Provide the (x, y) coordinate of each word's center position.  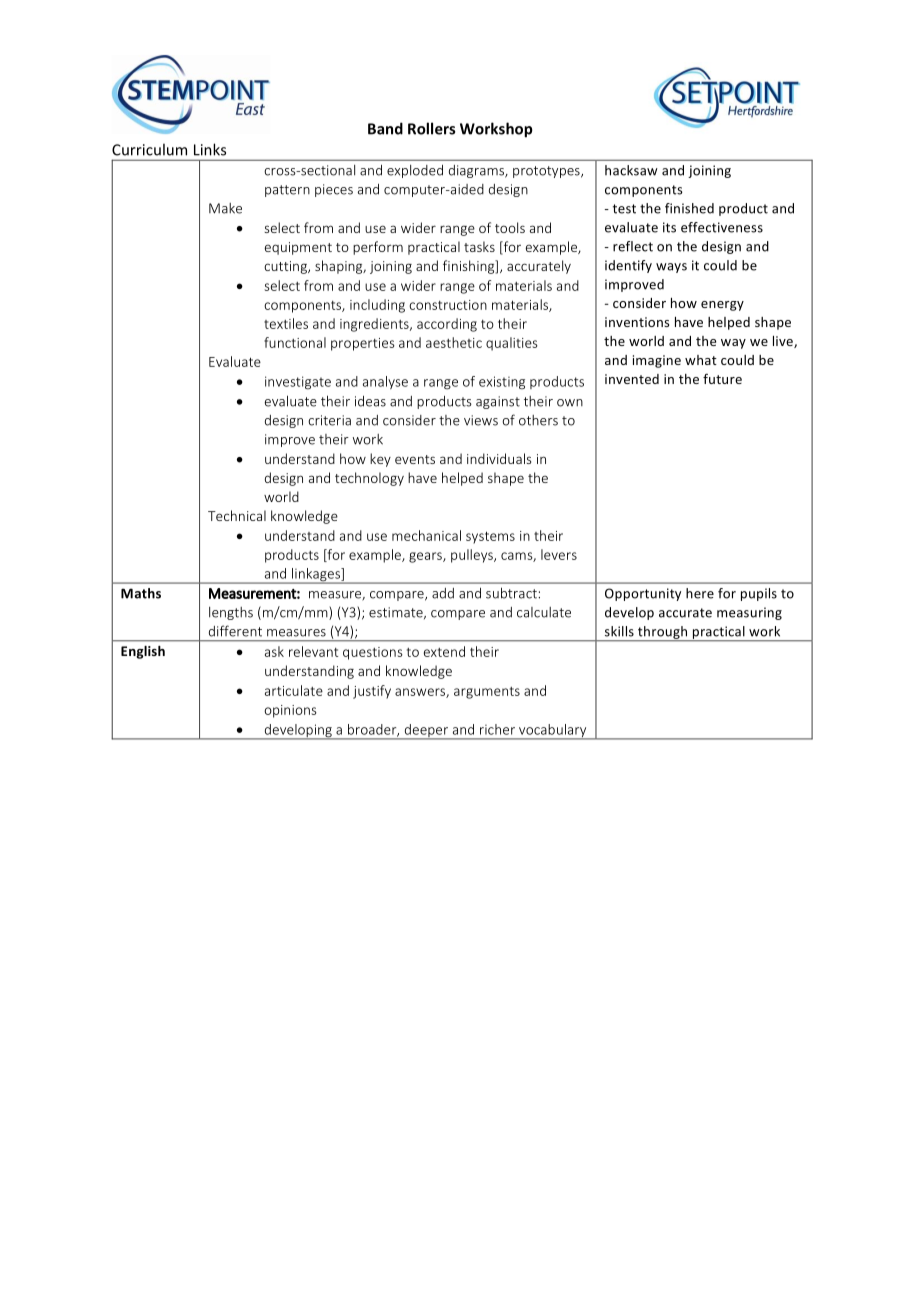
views (481, 420)
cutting (286, 267)
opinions (290, 711)
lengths (231, 613)
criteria (329, 420)
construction (448, 305)
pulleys (473, 556)
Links (210, 149)
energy (722, 306)
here (700, 593)
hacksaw (631, 170)
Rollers (431, 128)
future (722, 378)
